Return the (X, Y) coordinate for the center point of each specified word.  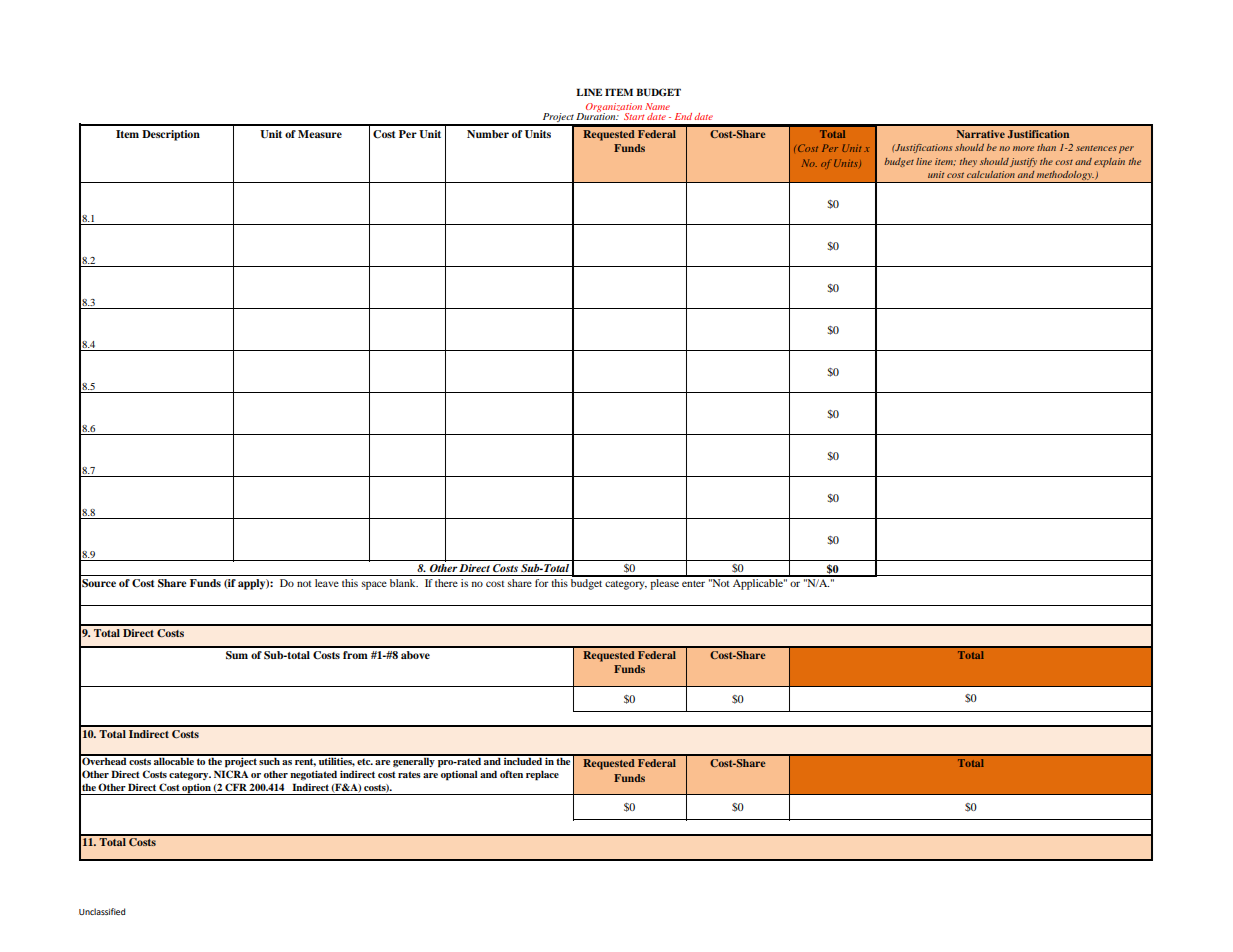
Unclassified (102, 911)
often (511, 774)
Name (657, 106)
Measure (320, 134)
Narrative (981, 134)
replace (542, 775)
